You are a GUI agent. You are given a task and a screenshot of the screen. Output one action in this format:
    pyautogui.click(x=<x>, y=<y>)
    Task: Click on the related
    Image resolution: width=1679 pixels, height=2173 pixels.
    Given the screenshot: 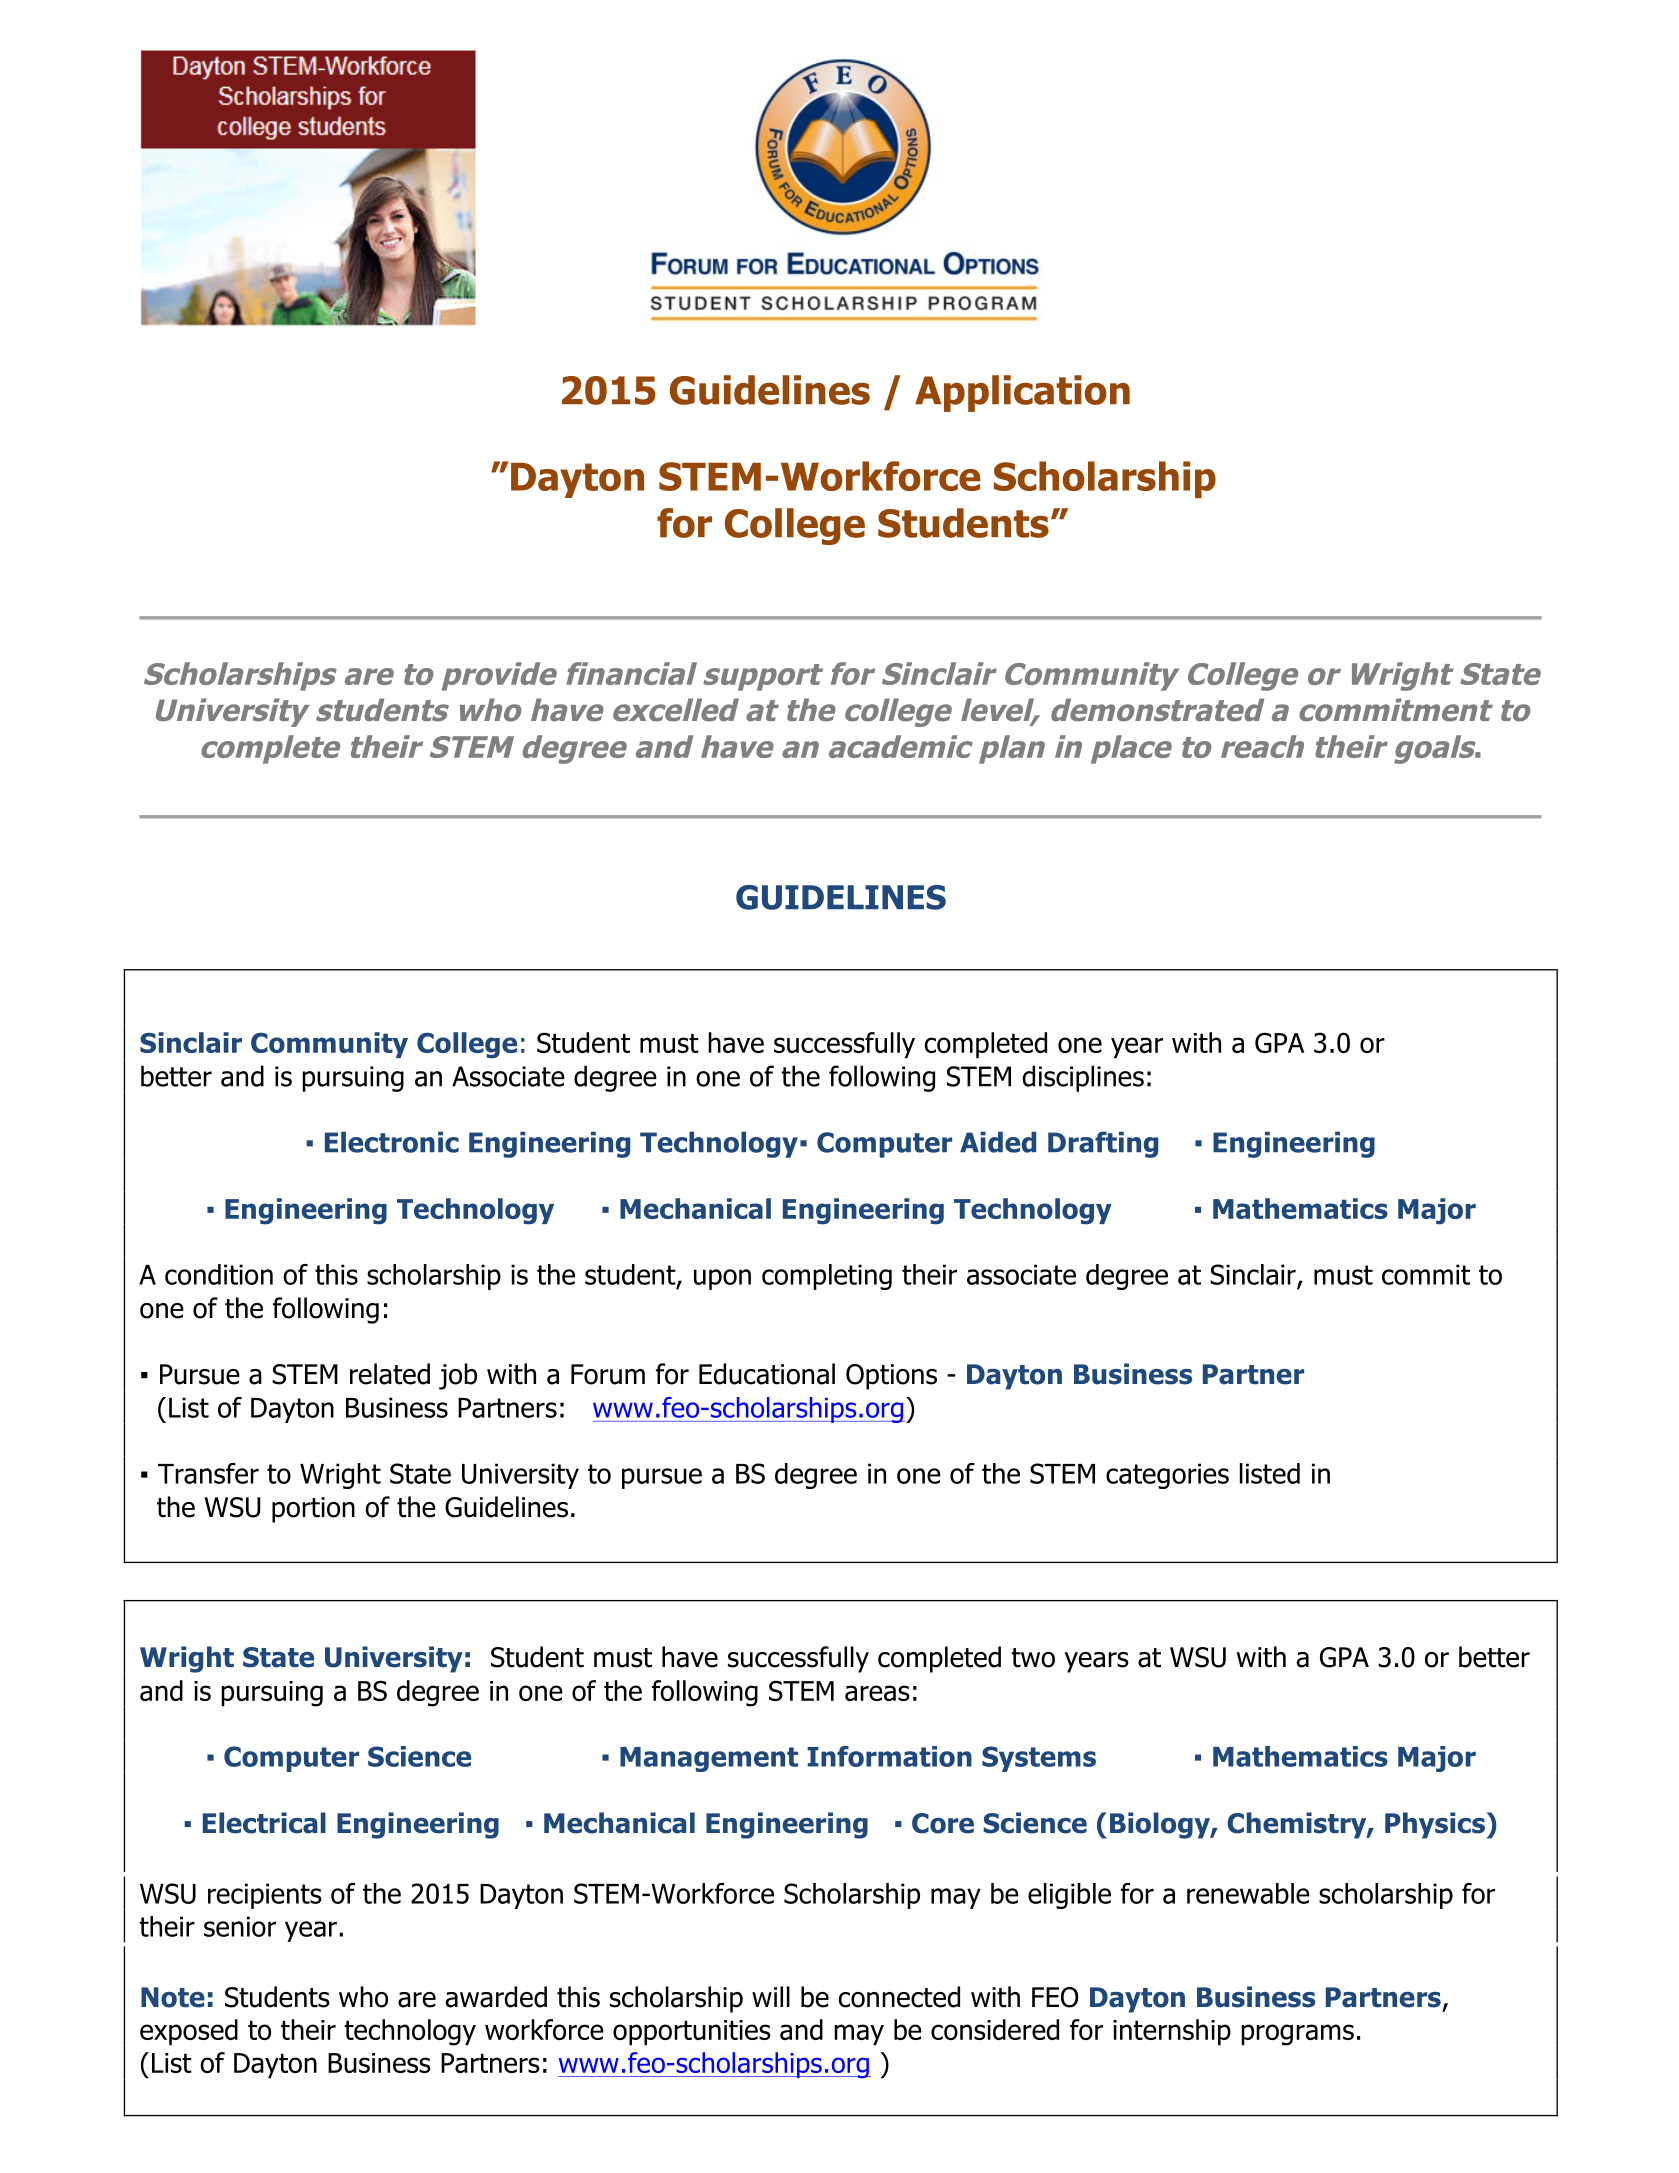 What is the action you would take?
    pyautogui.click(x=390, y=1374)
